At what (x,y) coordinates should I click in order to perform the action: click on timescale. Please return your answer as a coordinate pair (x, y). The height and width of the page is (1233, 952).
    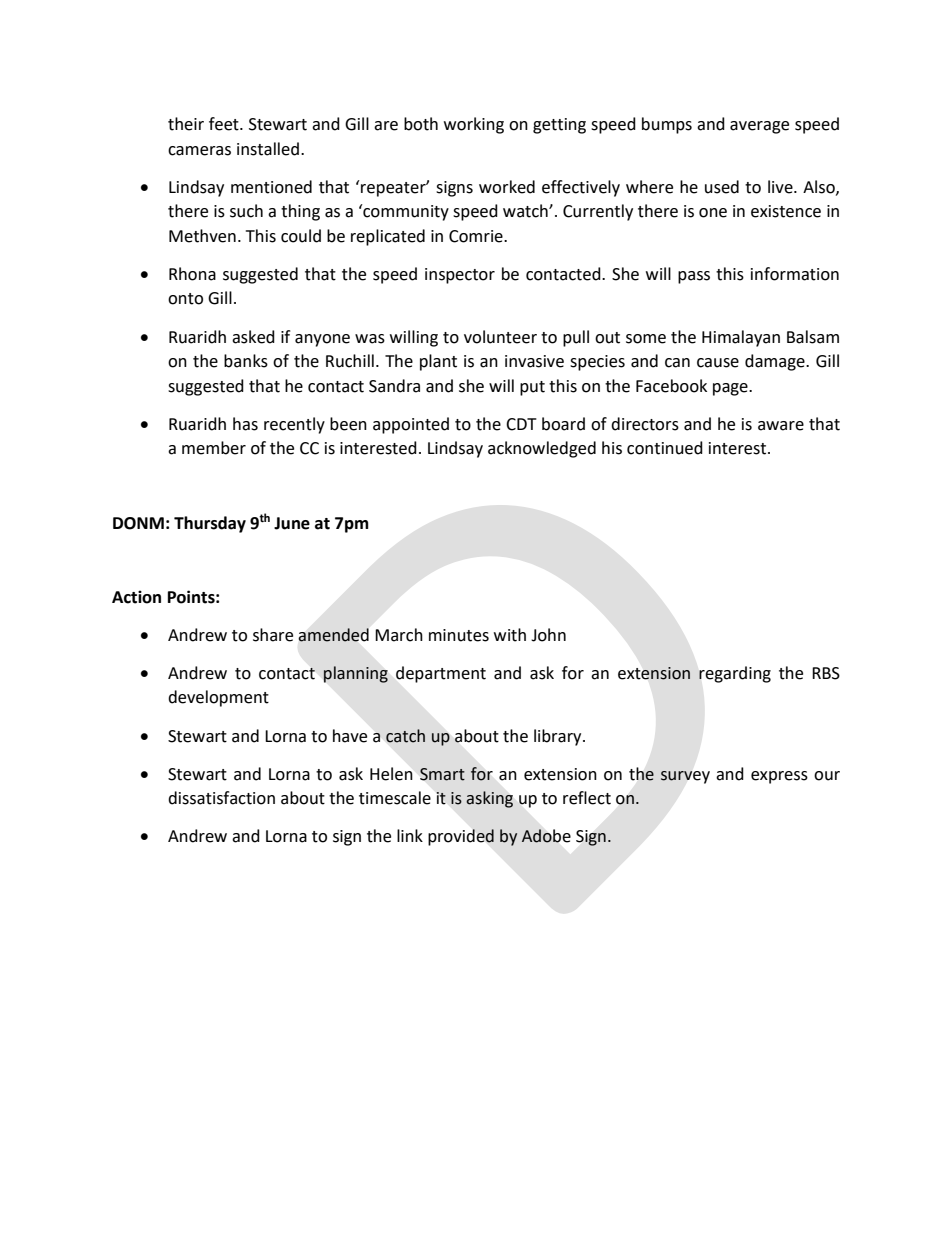
    Looking at the image, I should click on (395, 798).
